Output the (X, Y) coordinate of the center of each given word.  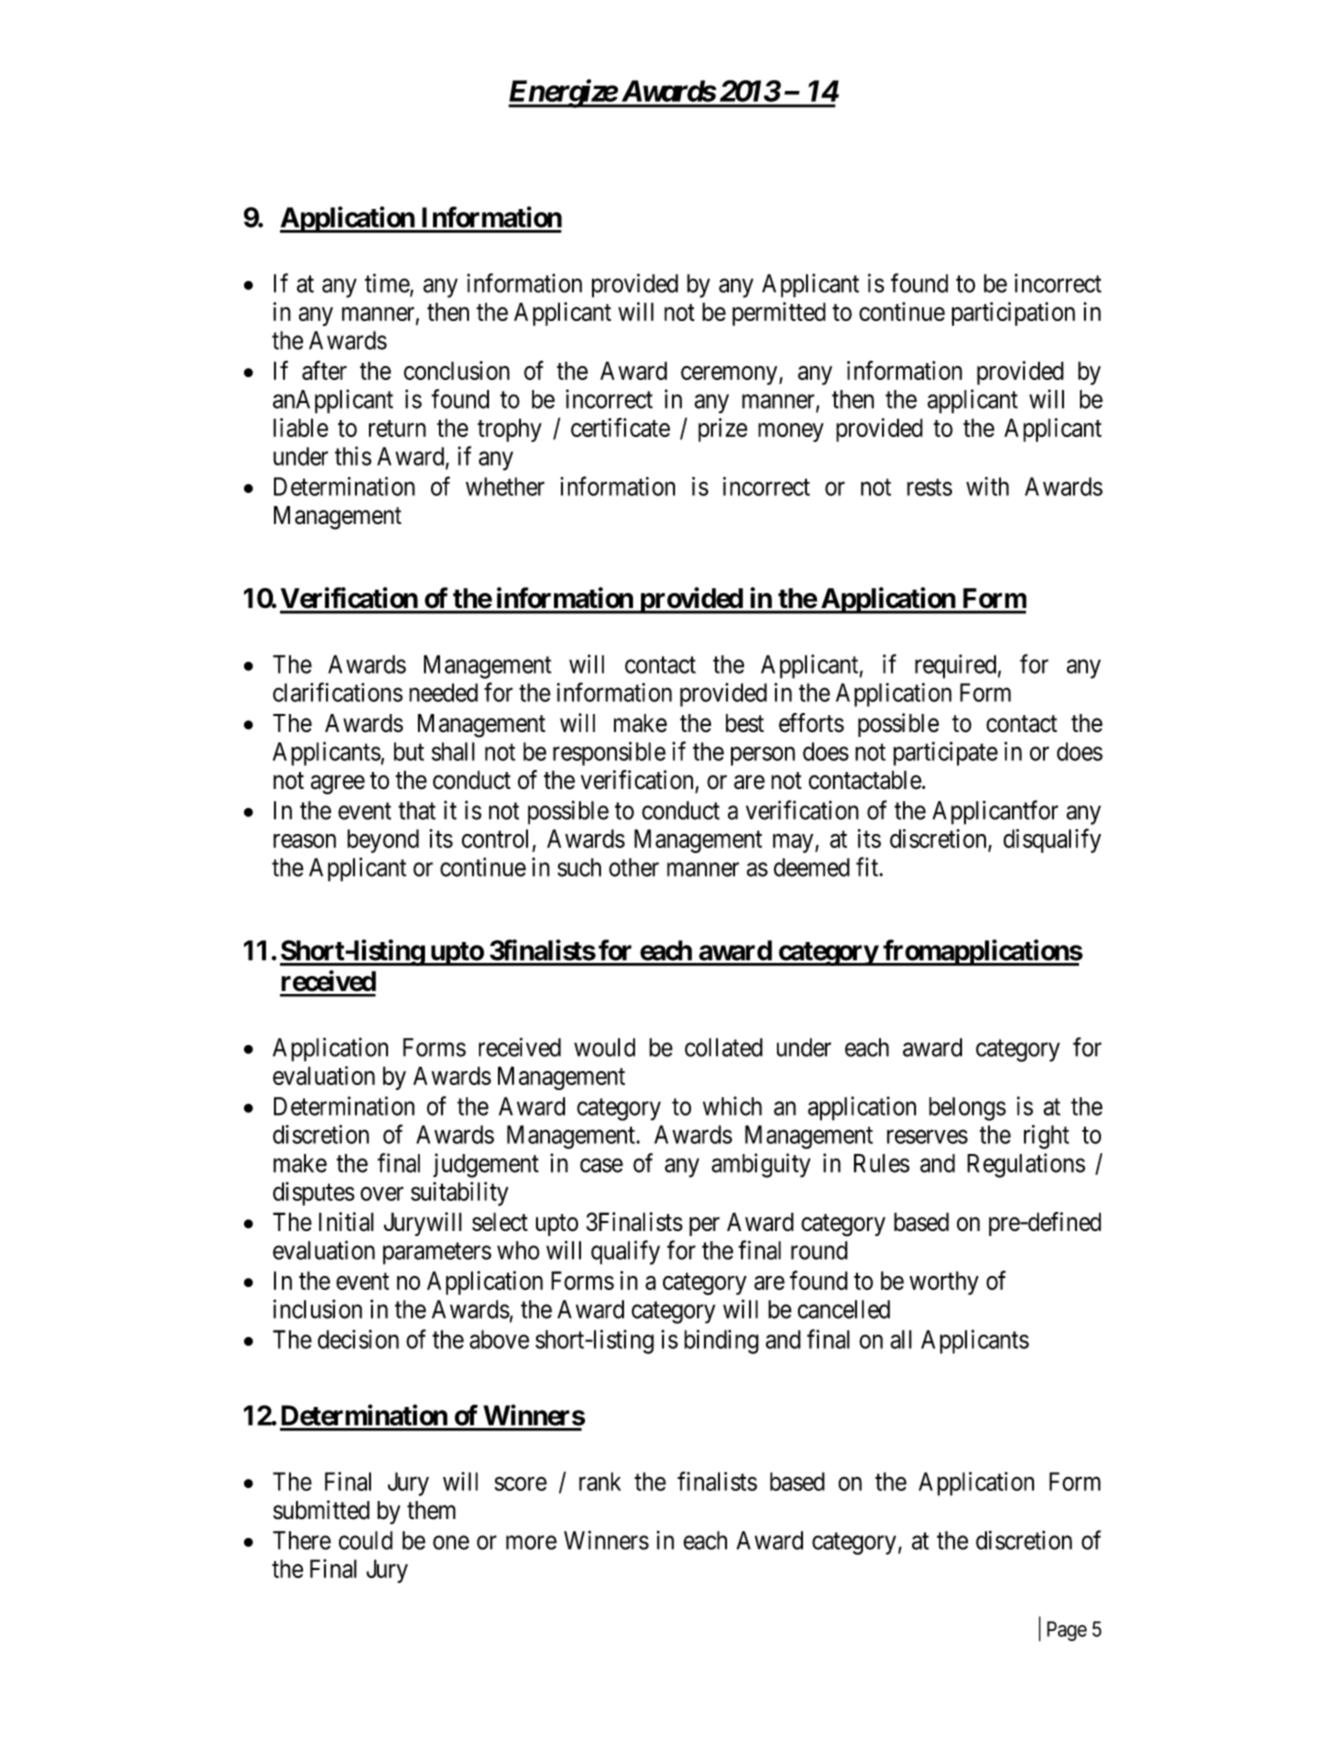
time (388, 284)
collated (724, 1047)
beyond (383, 841)
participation (1013, 314)
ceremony (730, 375)
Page (1067, 1631)
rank (600, 1481)
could (366, 1540)
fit (868, 867)
